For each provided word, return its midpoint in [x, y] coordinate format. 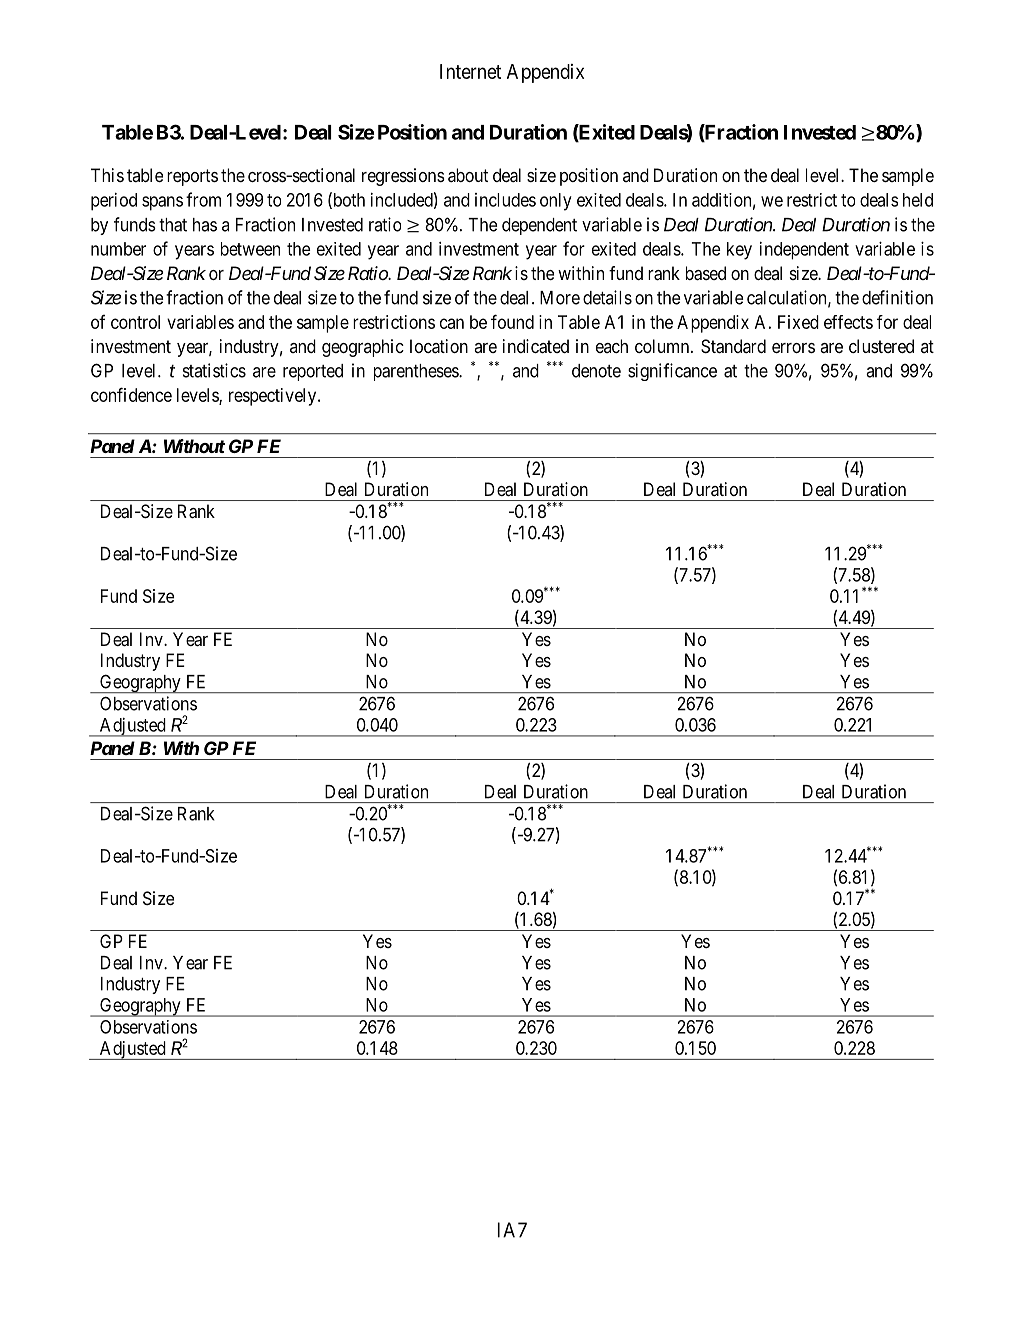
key [739, 251]
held [918, 200]
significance [672, 372]
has [205, 225]
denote [596, 371]
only [556, 202]
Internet [470, 71]
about [468, 175]
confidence [131, 394]
